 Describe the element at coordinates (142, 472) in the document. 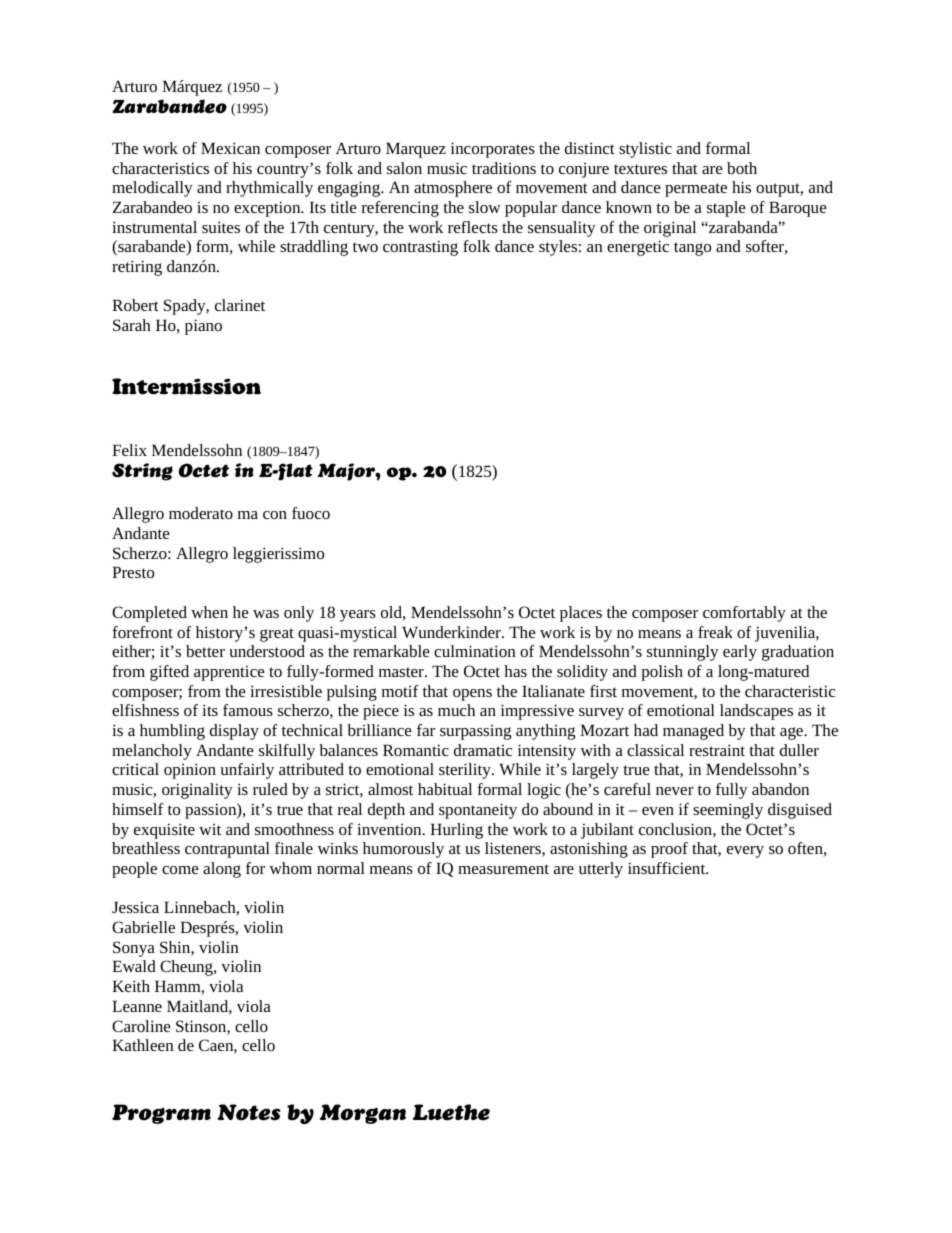

I see `String` at that location.
